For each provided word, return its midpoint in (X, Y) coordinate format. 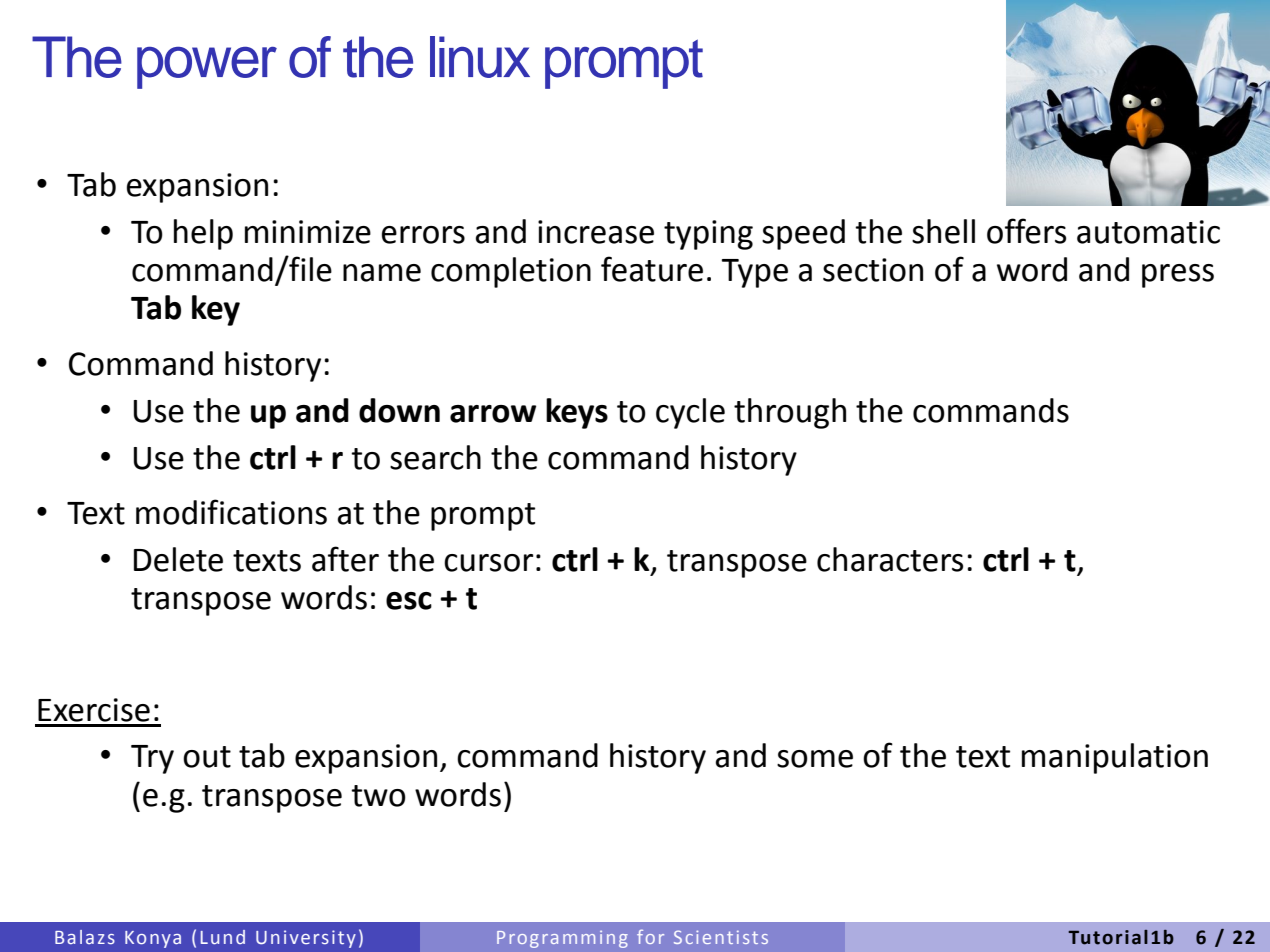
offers (1026, 231)
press (1178, 276)
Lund (223, 937)
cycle (690, 413)
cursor (488, 563)
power (207, 68)
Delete (178, 559)
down (399, 410)
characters (890, 559)
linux (480, 57)
